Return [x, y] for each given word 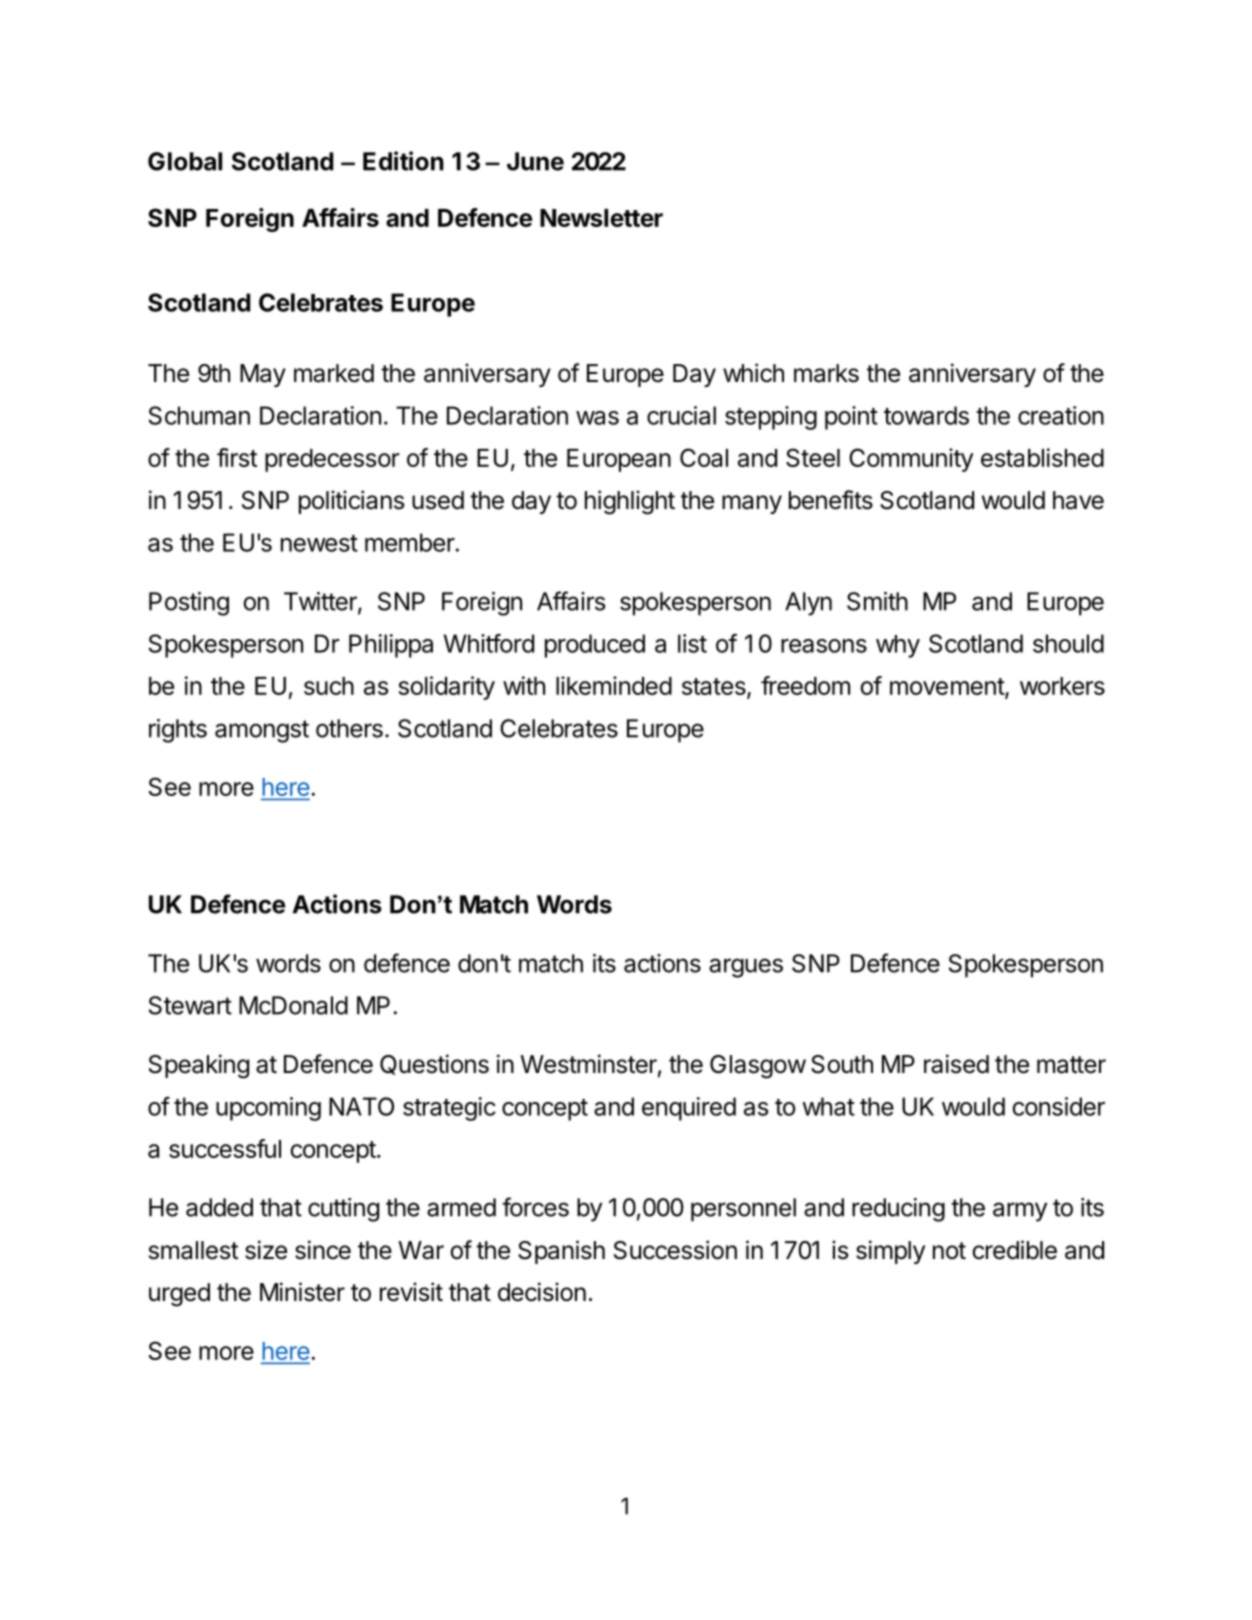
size [266, 1250]
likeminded [614, 685]
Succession [675, 1250]
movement [948, 688]
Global [185, 161]
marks [826, 373]
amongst [262, 731]
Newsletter [601, 218]
